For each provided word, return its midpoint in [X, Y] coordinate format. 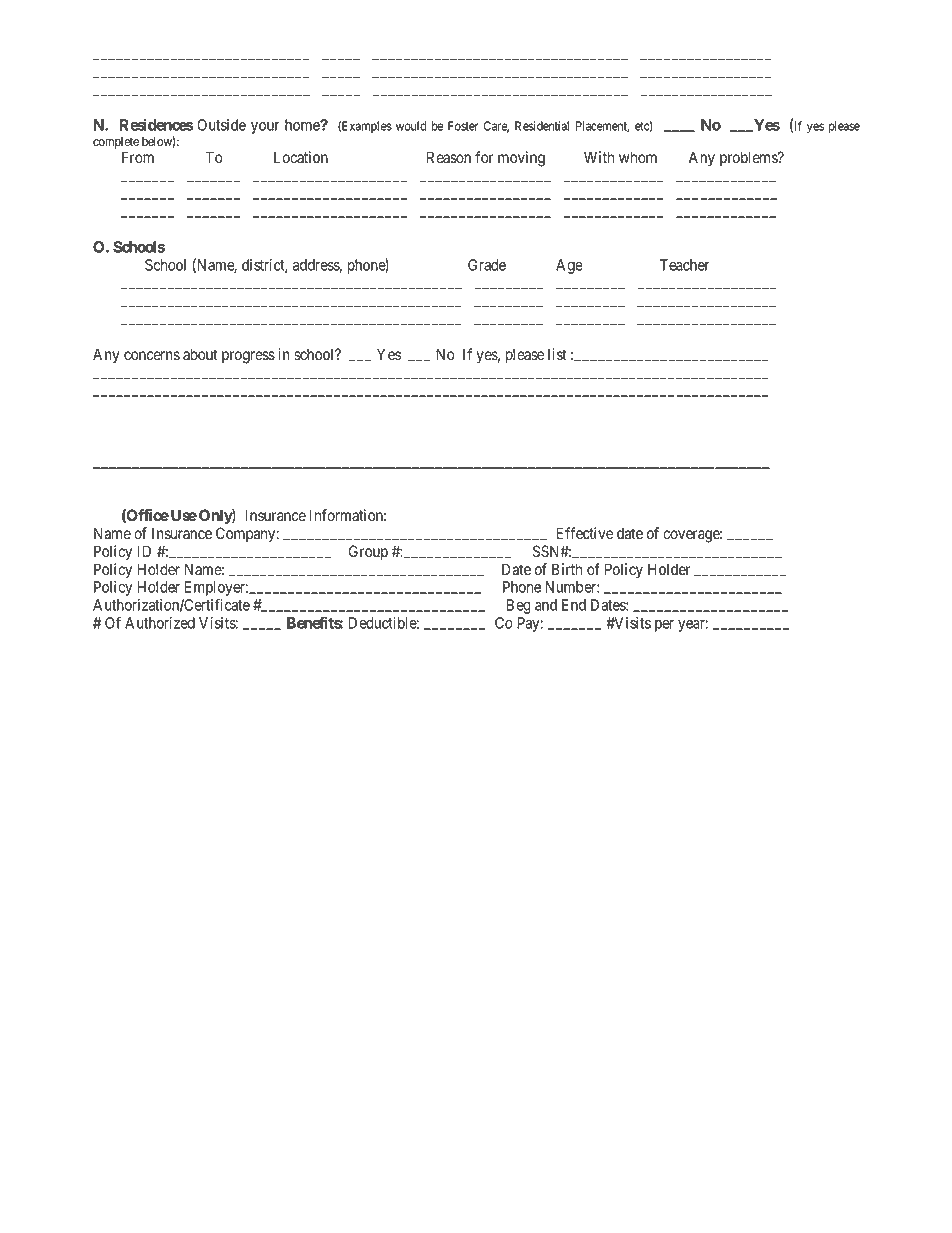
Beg [518, 606]
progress [248, 357]
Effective [584, 533]
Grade [487, 265]
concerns [152, 356]
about [200, 354]
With [599, 157]
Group [368, 552]
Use [184, 515]
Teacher [684, 265]
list [557, 354]
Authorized [160, 623]
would [411, 126]
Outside [221, 125]
